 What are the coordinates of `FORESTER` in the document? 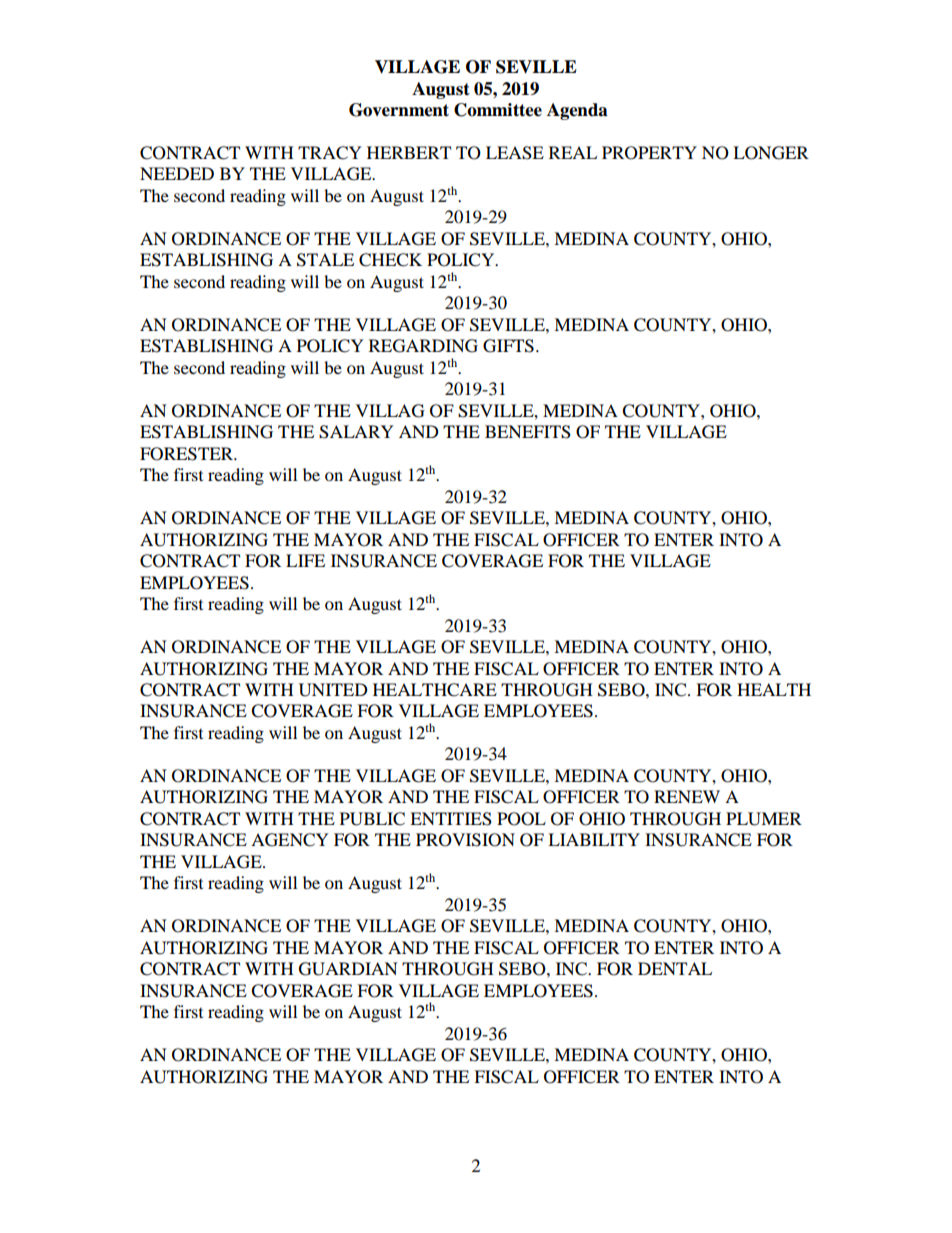 It's located at (188, 454).
